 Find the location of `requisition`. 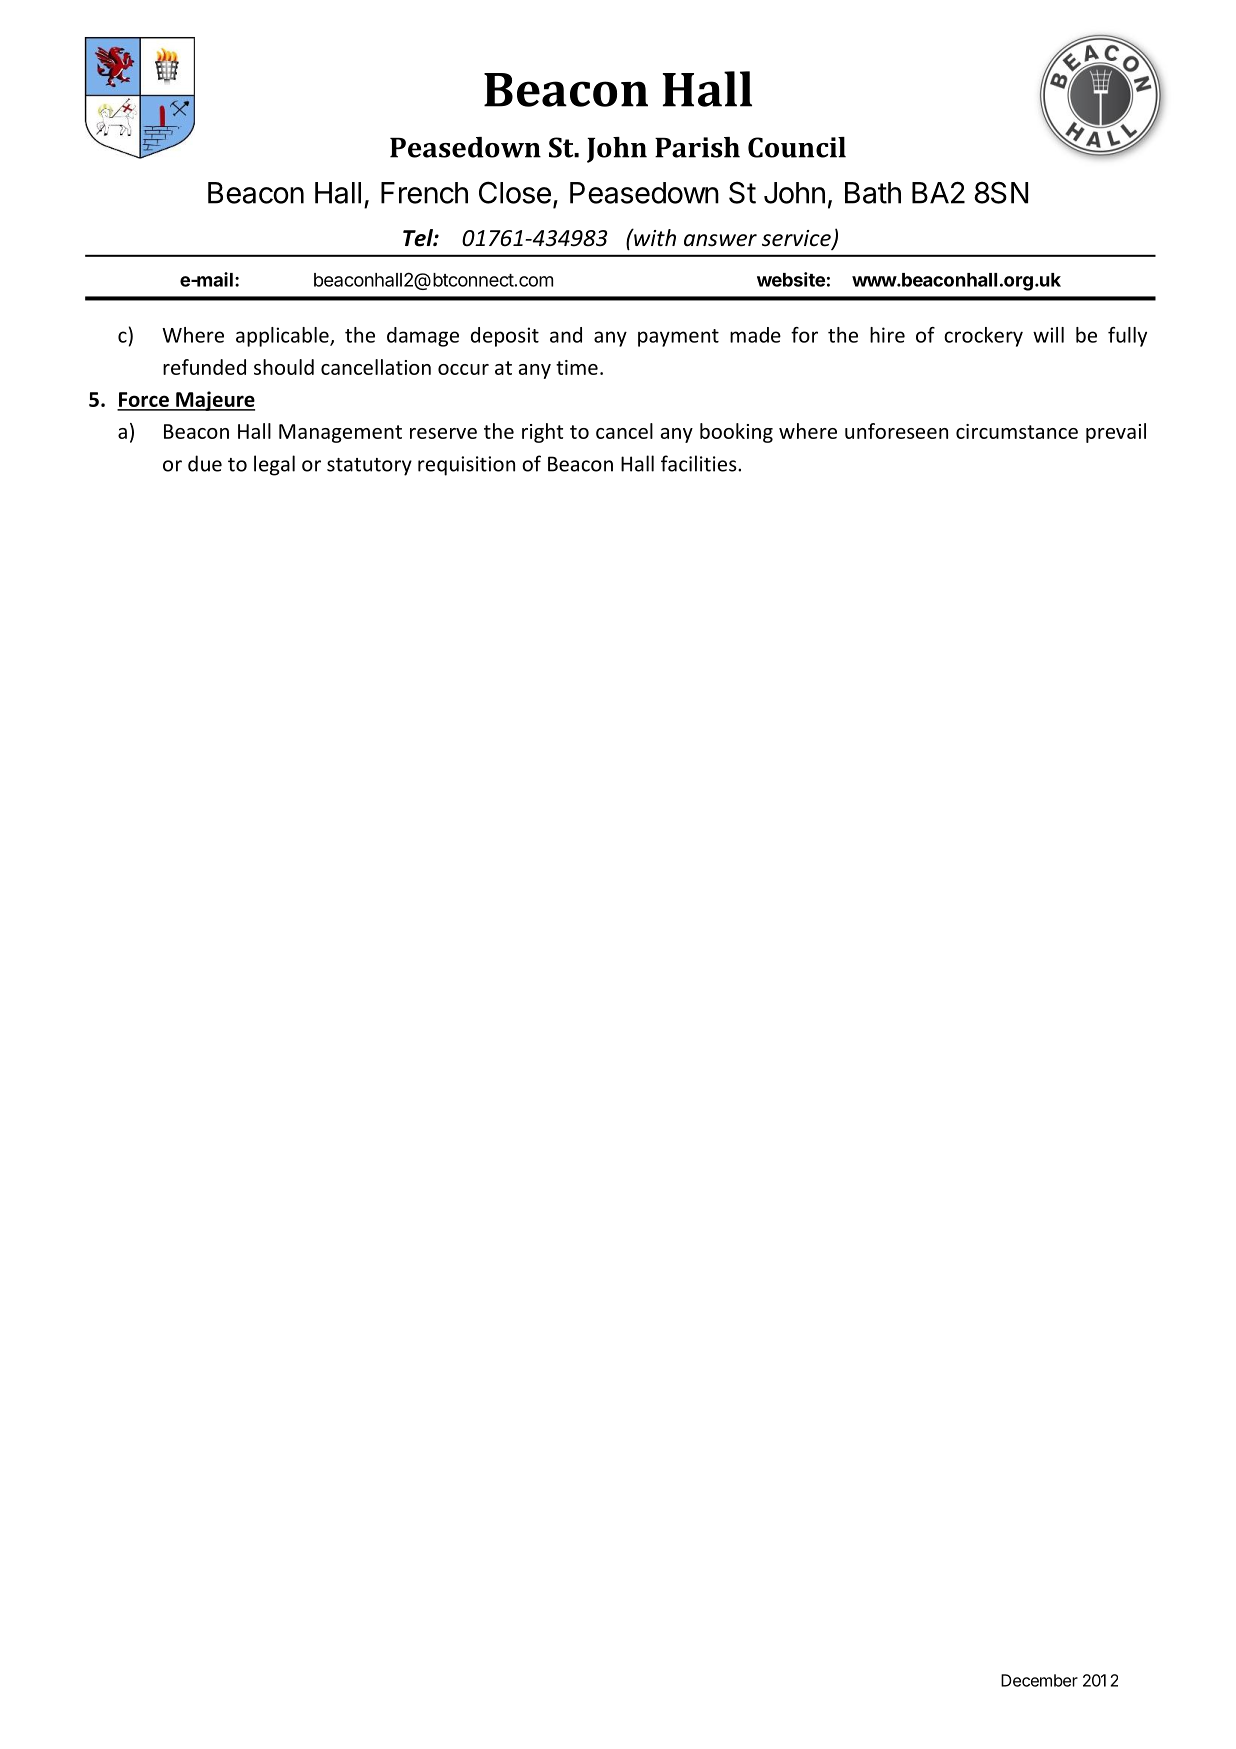

requisition is located at coordinates (466, 466).
